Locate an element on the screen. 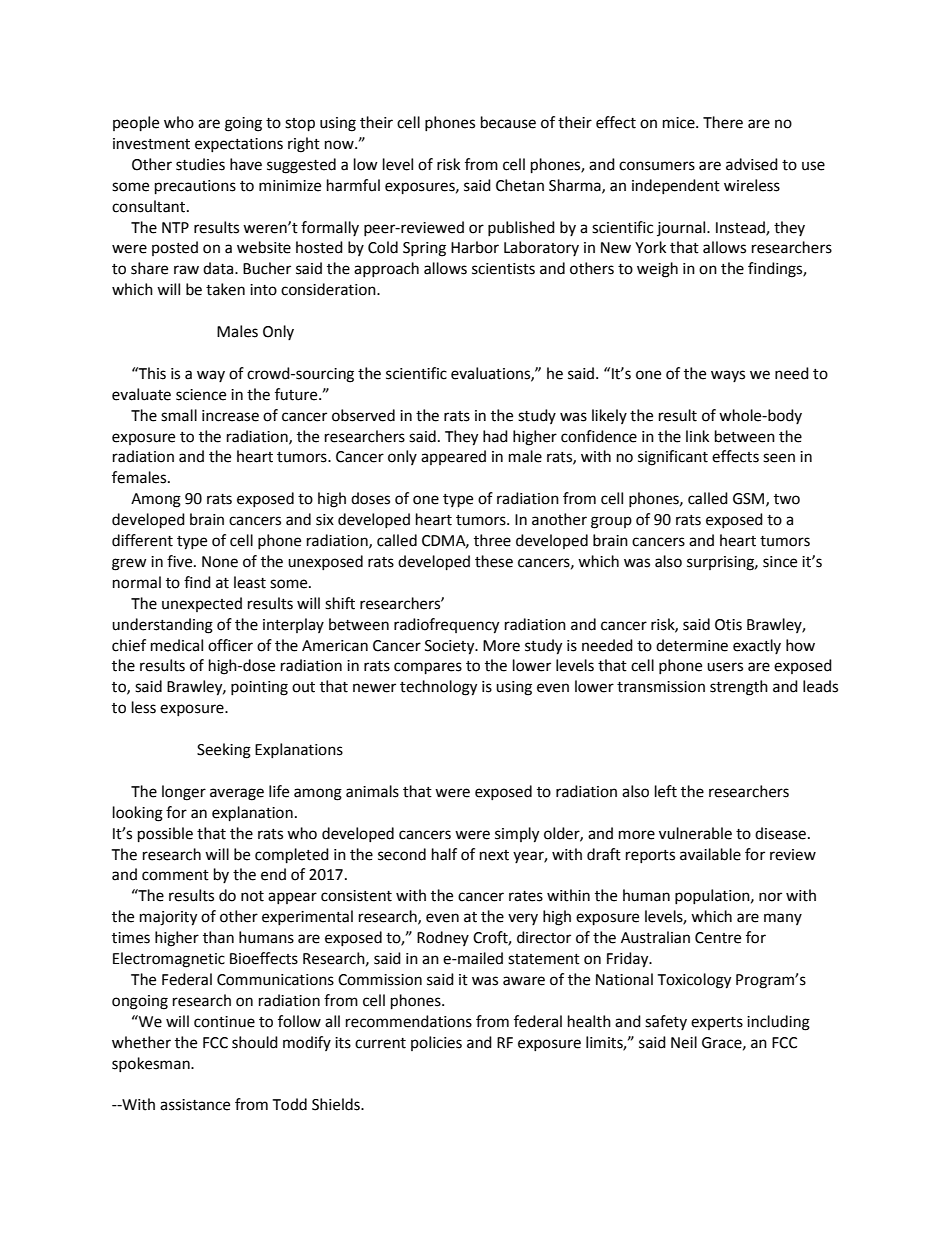 This screenshot has width=952, height=1233. advised is located at coordinates (752, 164).
